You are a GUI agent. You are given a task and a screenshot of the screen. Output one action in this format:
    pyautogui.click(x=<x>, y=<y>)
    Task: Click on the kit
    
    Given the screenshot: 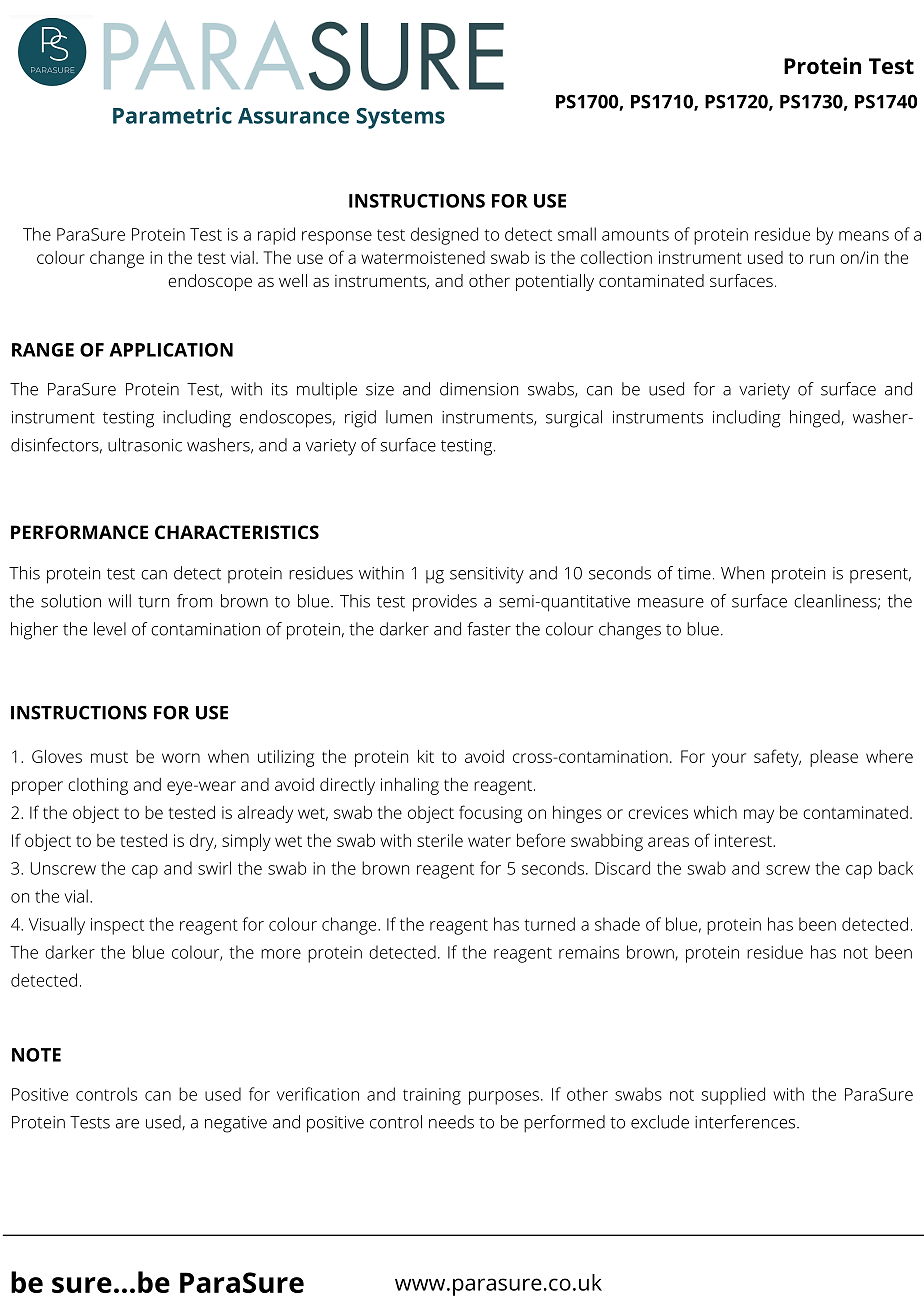 What is the action you would take?
    pyautogui.click(x=426, y=756)
